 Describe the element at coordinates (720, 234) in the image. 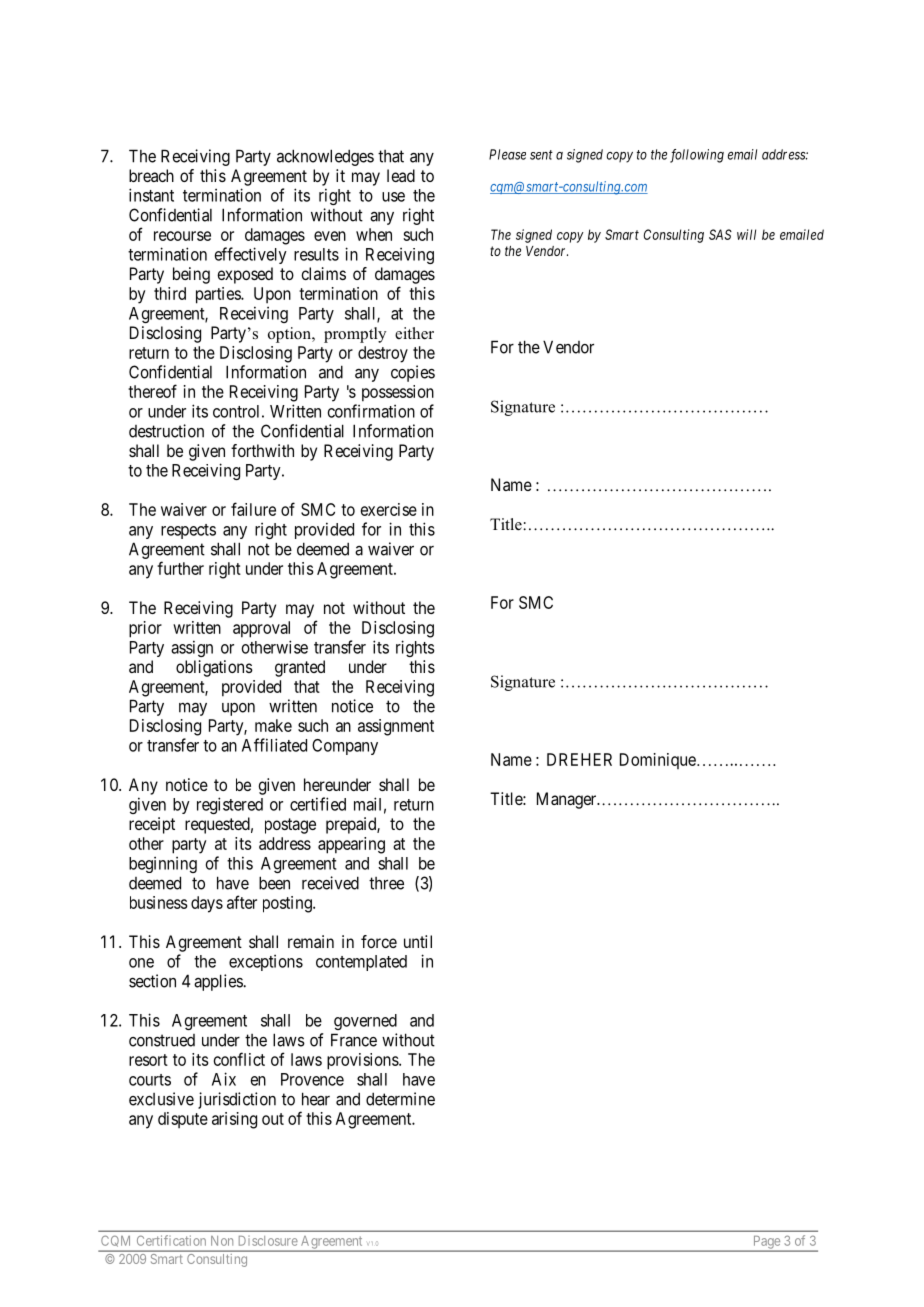

I see `SAS` at that location.
